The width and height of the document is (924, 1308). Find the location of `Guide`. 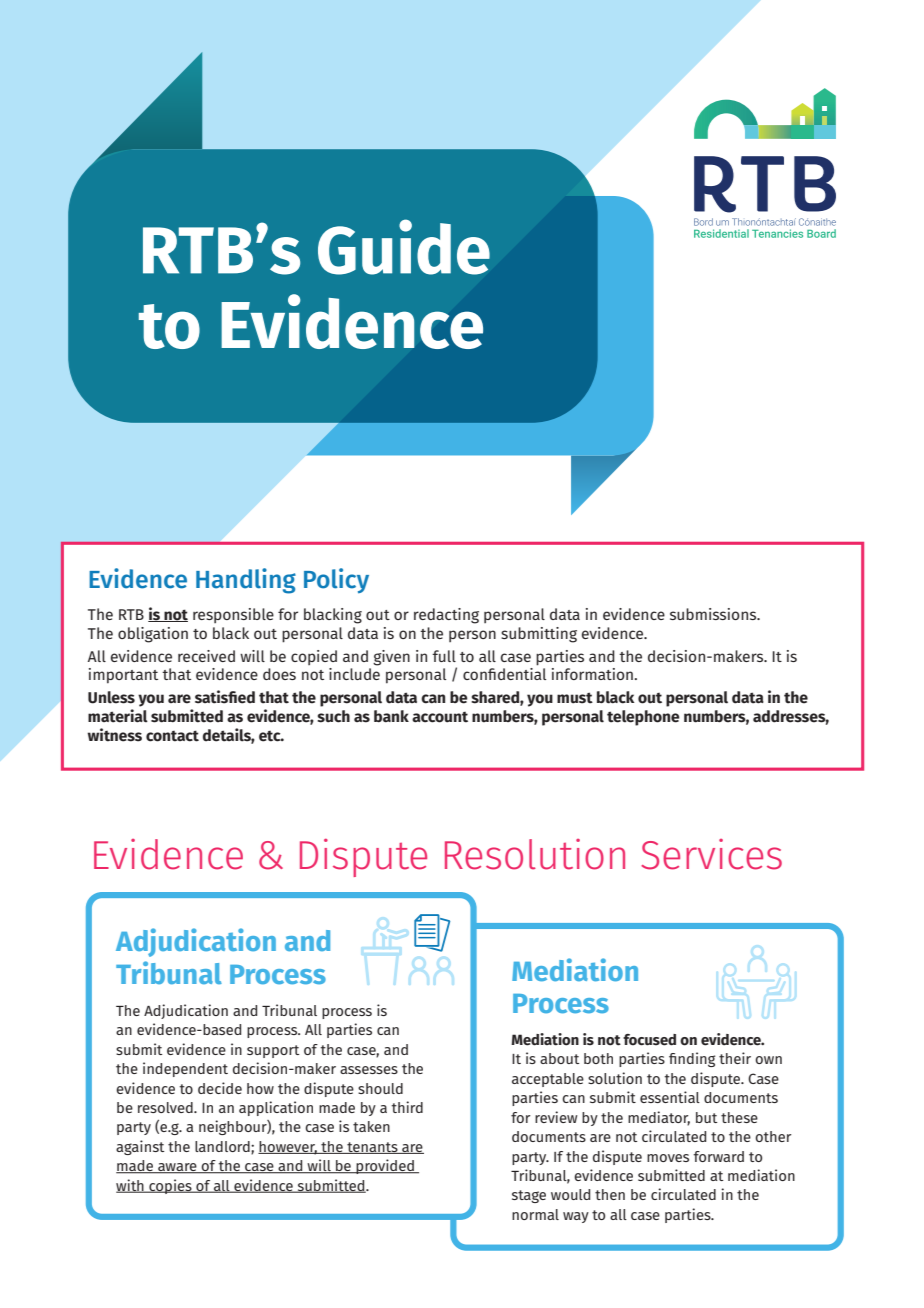

Guide is located at coordinates (404, 247).
